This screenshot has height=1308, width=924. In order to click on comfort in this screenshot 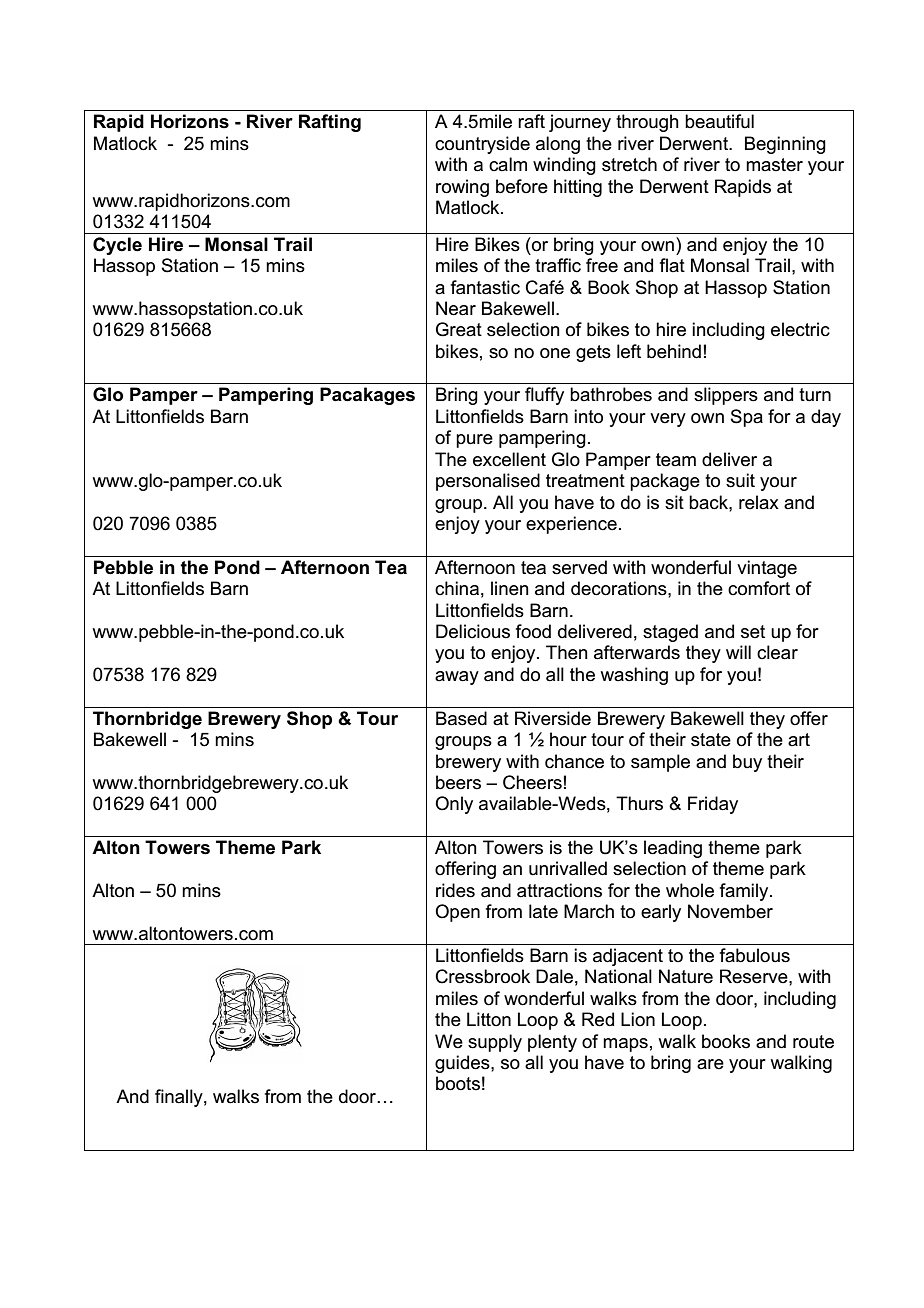, I will do `click(759, 588)`.
